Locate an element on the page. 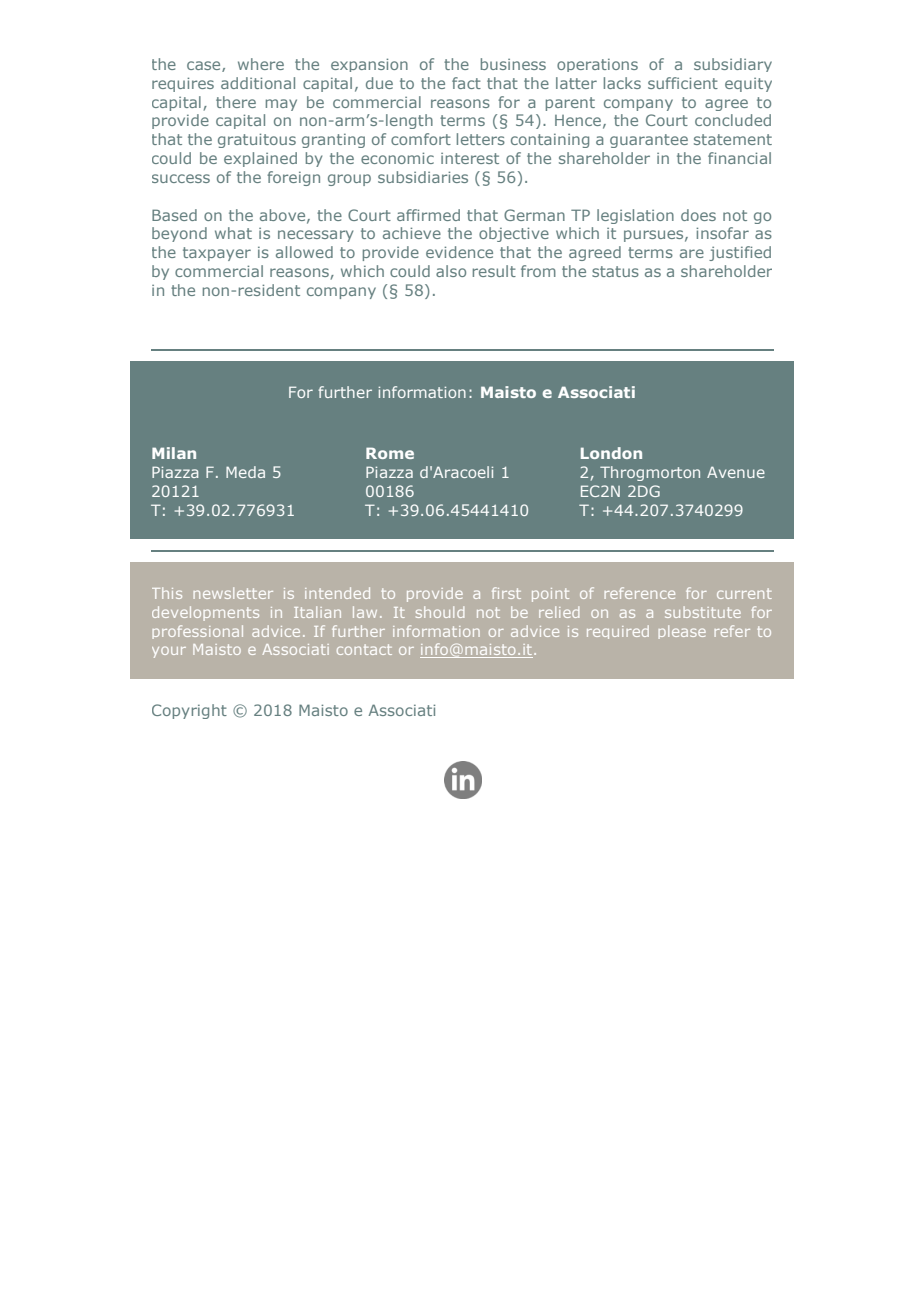 The height and width of the document is (1308, 924). Rome is located at coordinates (390, 453).
